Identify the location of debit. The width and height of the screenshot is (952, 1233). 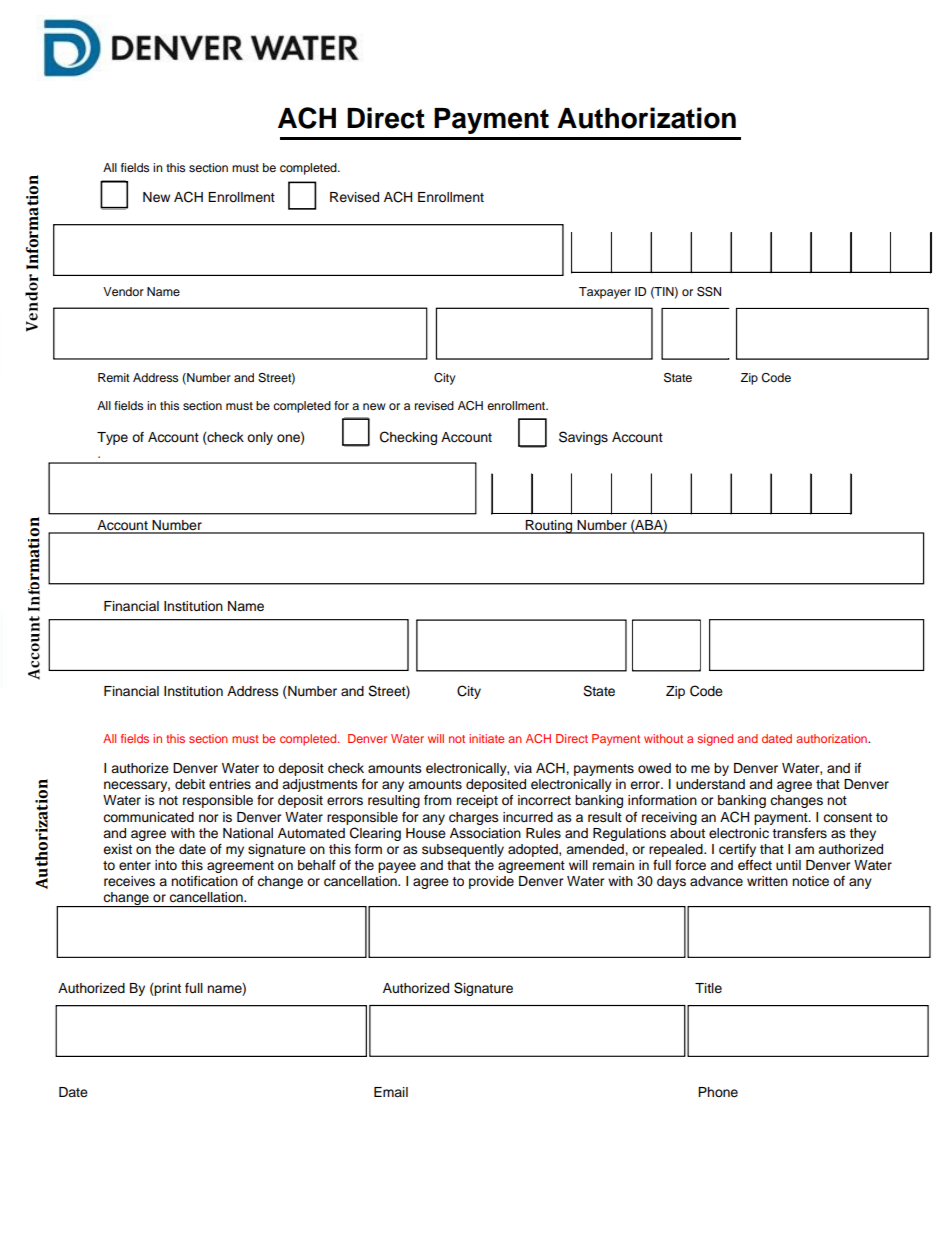
(190, 784).
